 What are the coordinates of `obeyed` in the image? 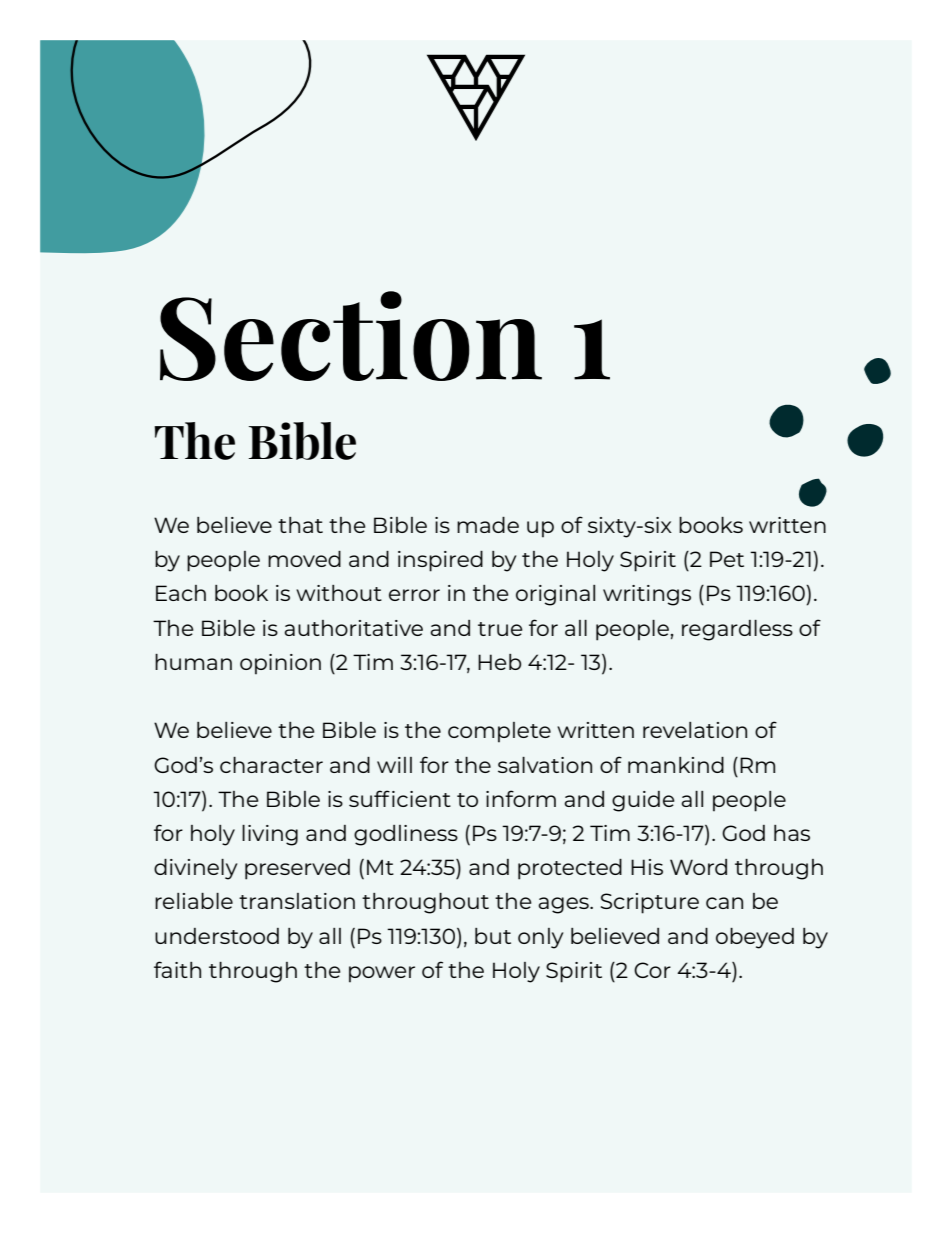 It's located at (755, 938).
